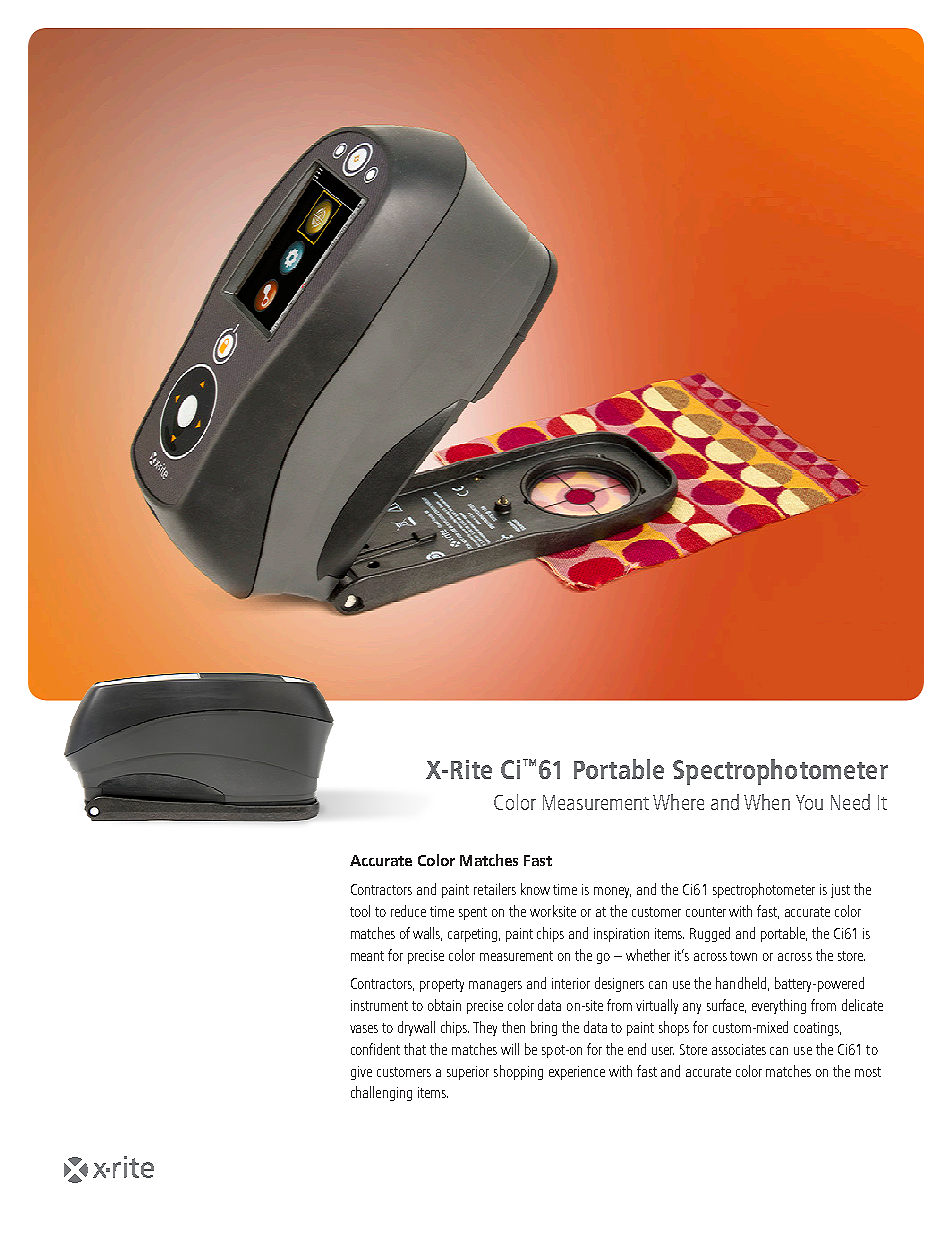  What do you see at coordinates (408, 911) in the image?
I see `reduce` at bounding box center [408, 911].
